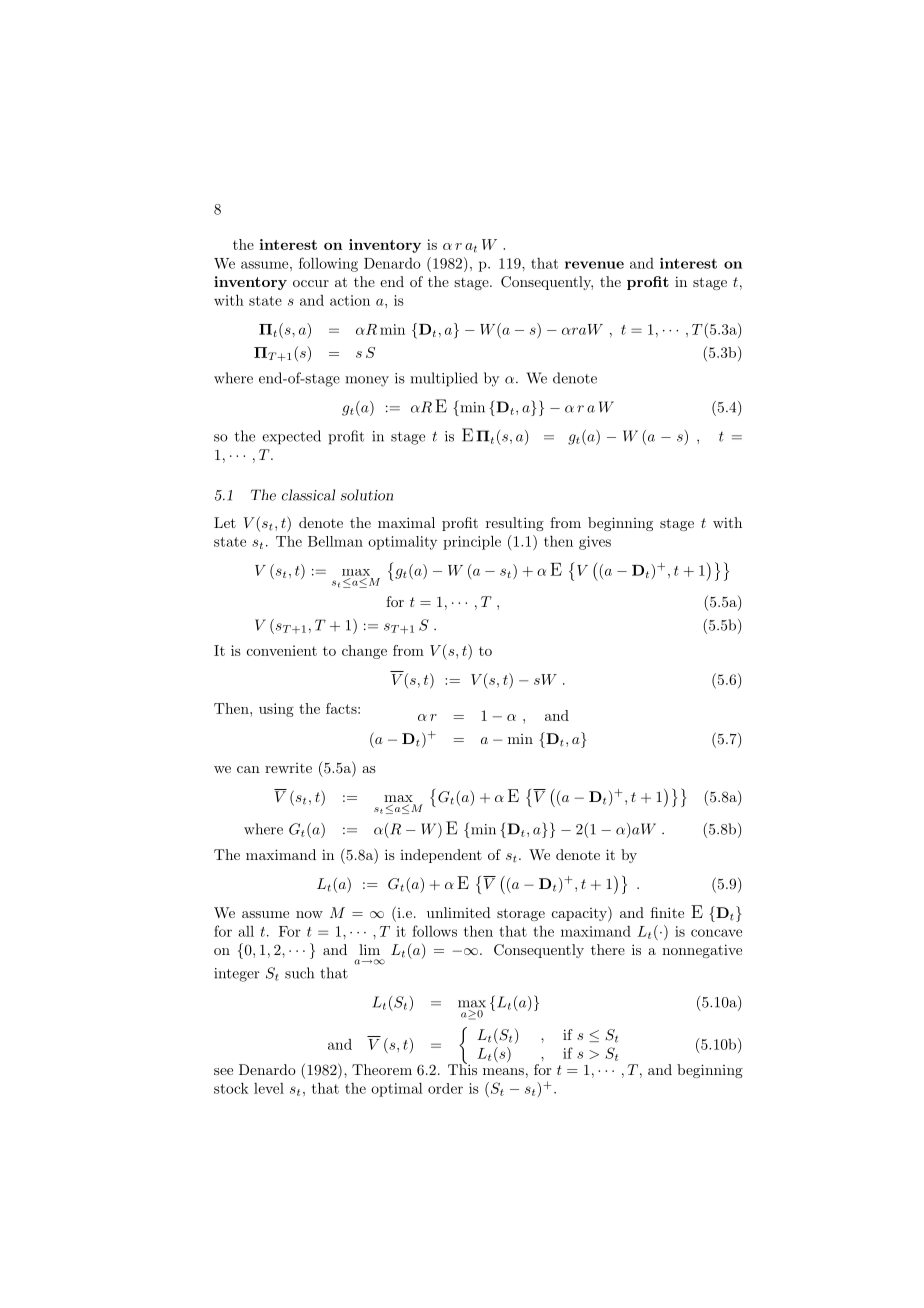 The image size is (924, 1308). I want to click on revenue, so click(594, 265).
